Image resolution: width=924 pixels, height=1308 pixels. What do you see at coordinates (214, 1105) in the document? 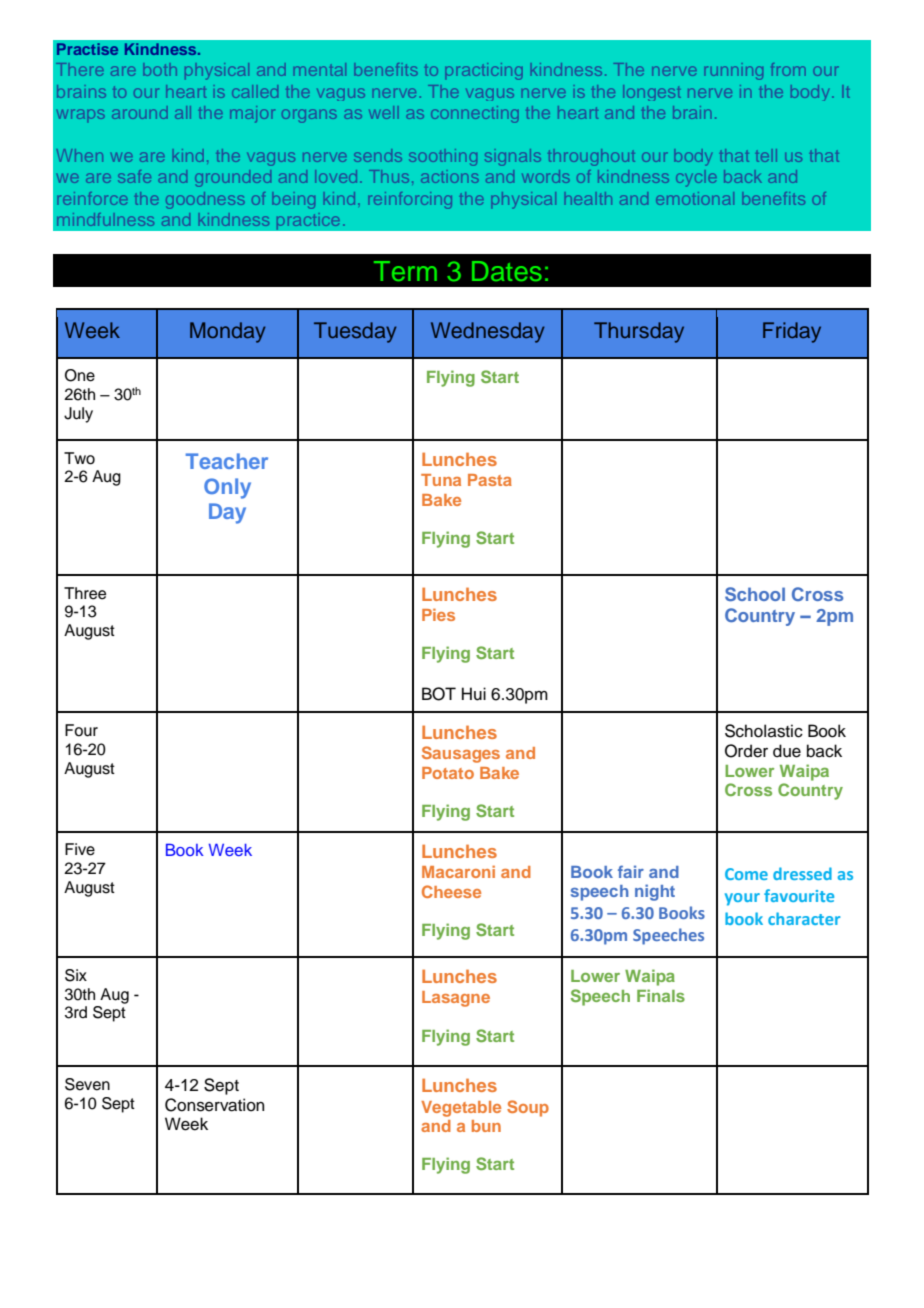
I see `Conservation` at bounding box center [214, 1105].
